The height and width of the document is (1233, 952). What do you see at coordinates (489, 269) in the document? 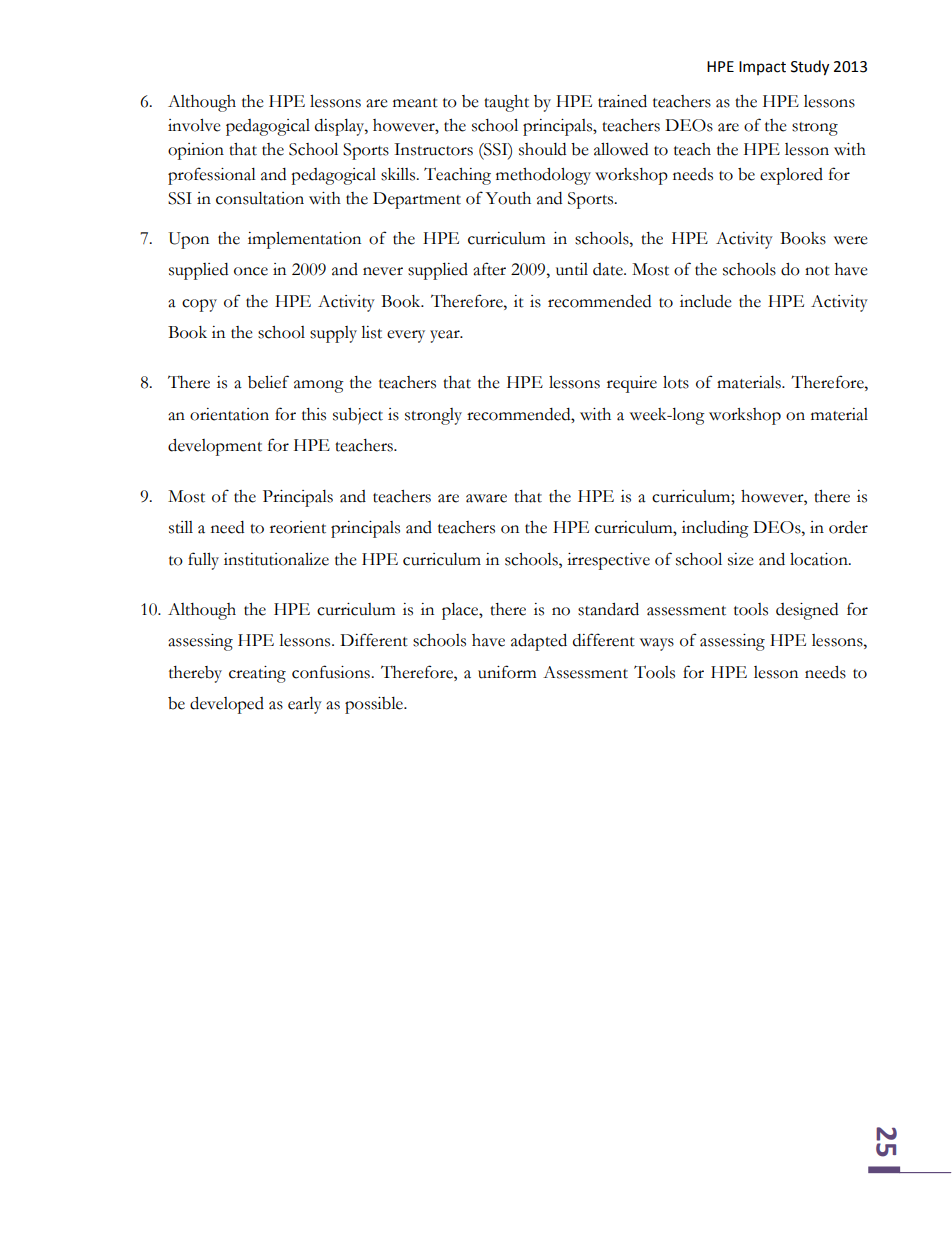
I see `after` at bounding box center [489, 269].
